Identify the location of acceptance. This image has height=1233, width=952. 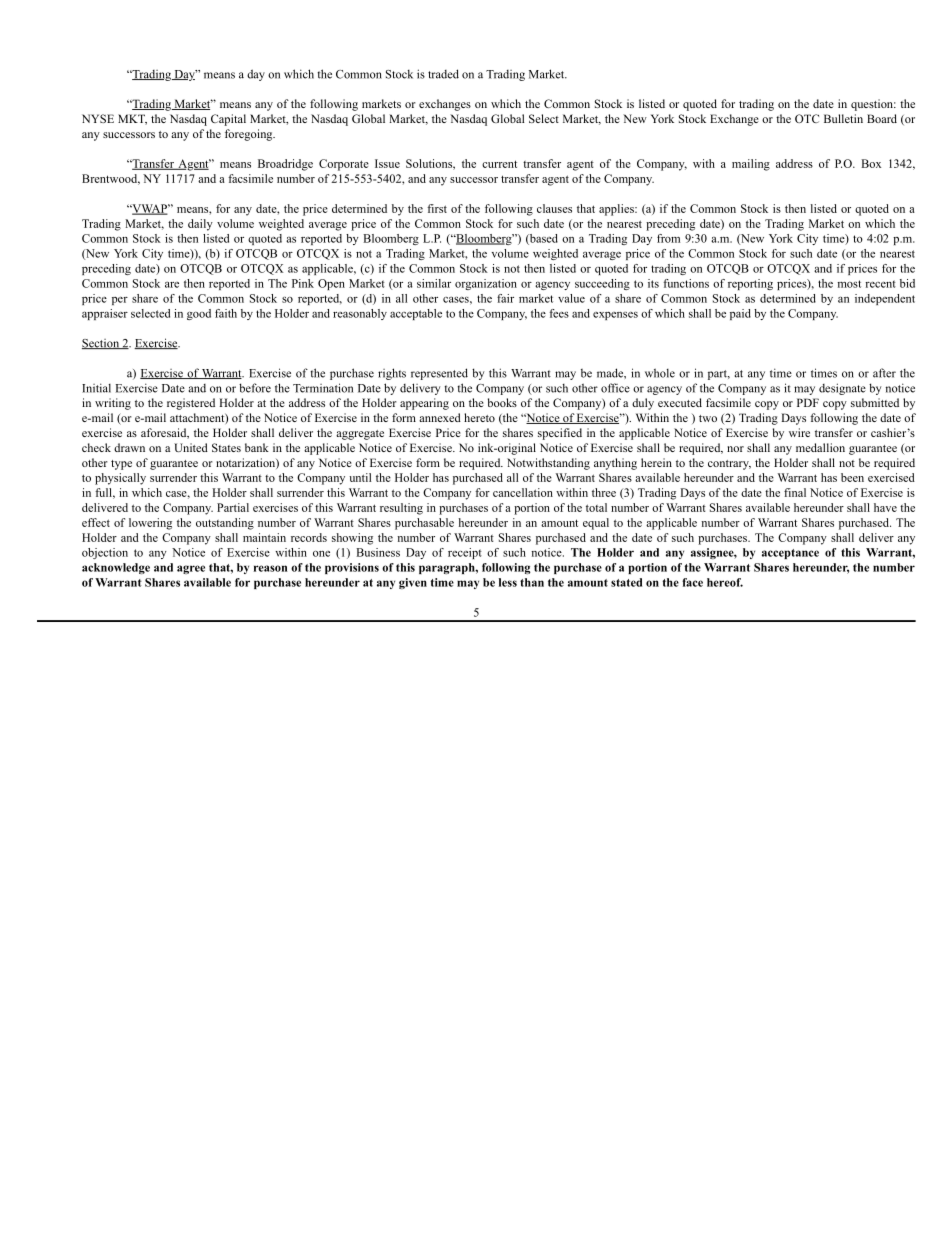
(790, 554).
